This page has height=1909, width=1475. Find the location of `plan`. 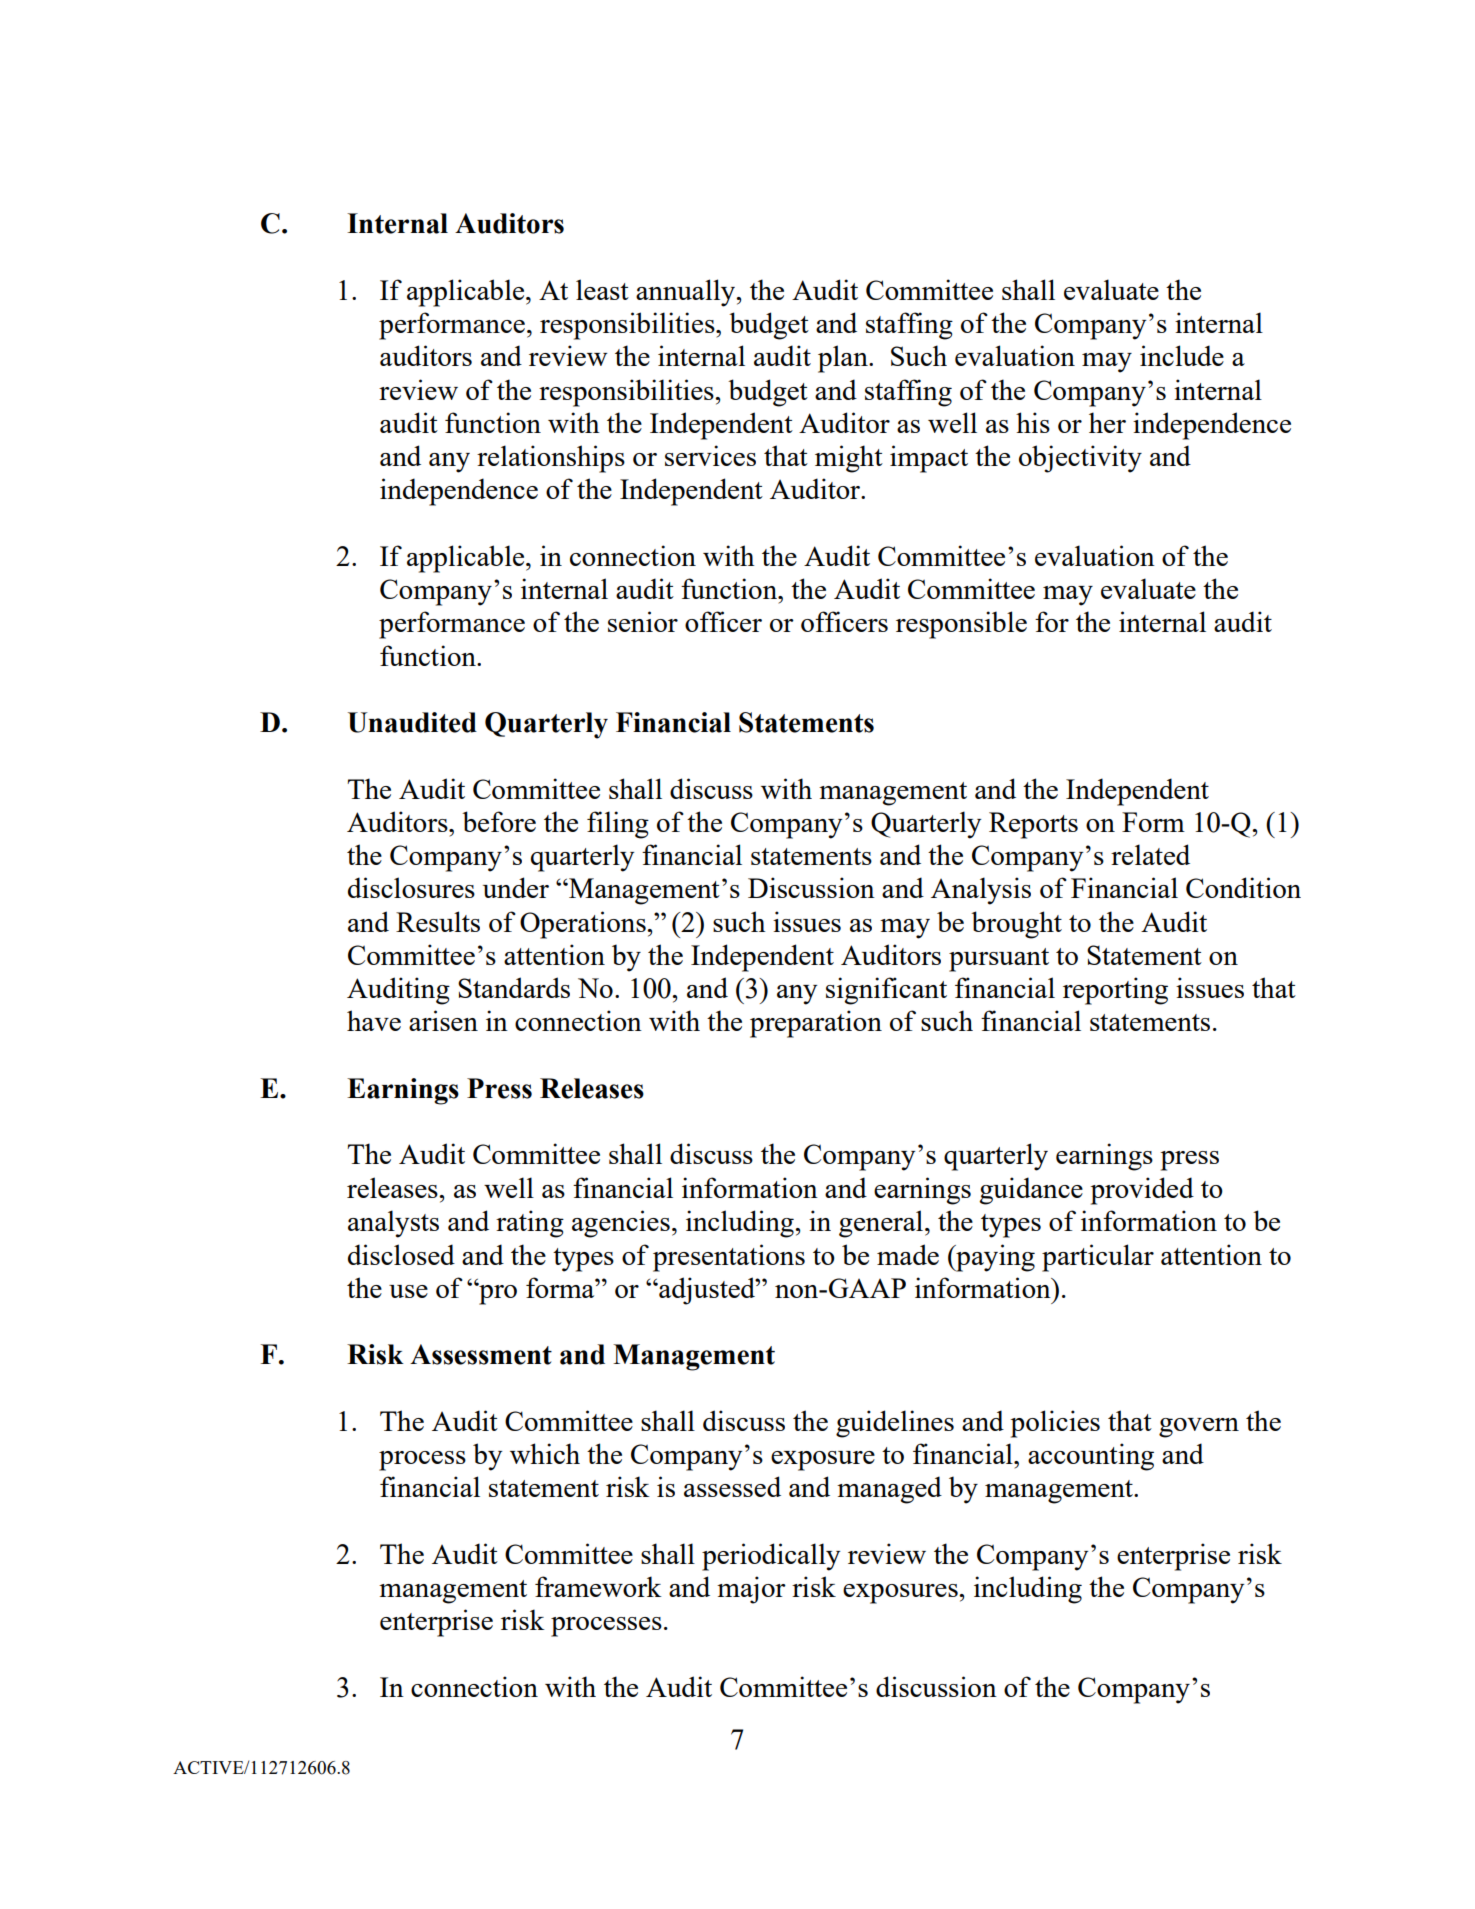

plan is located at coordinates (844, 359).
